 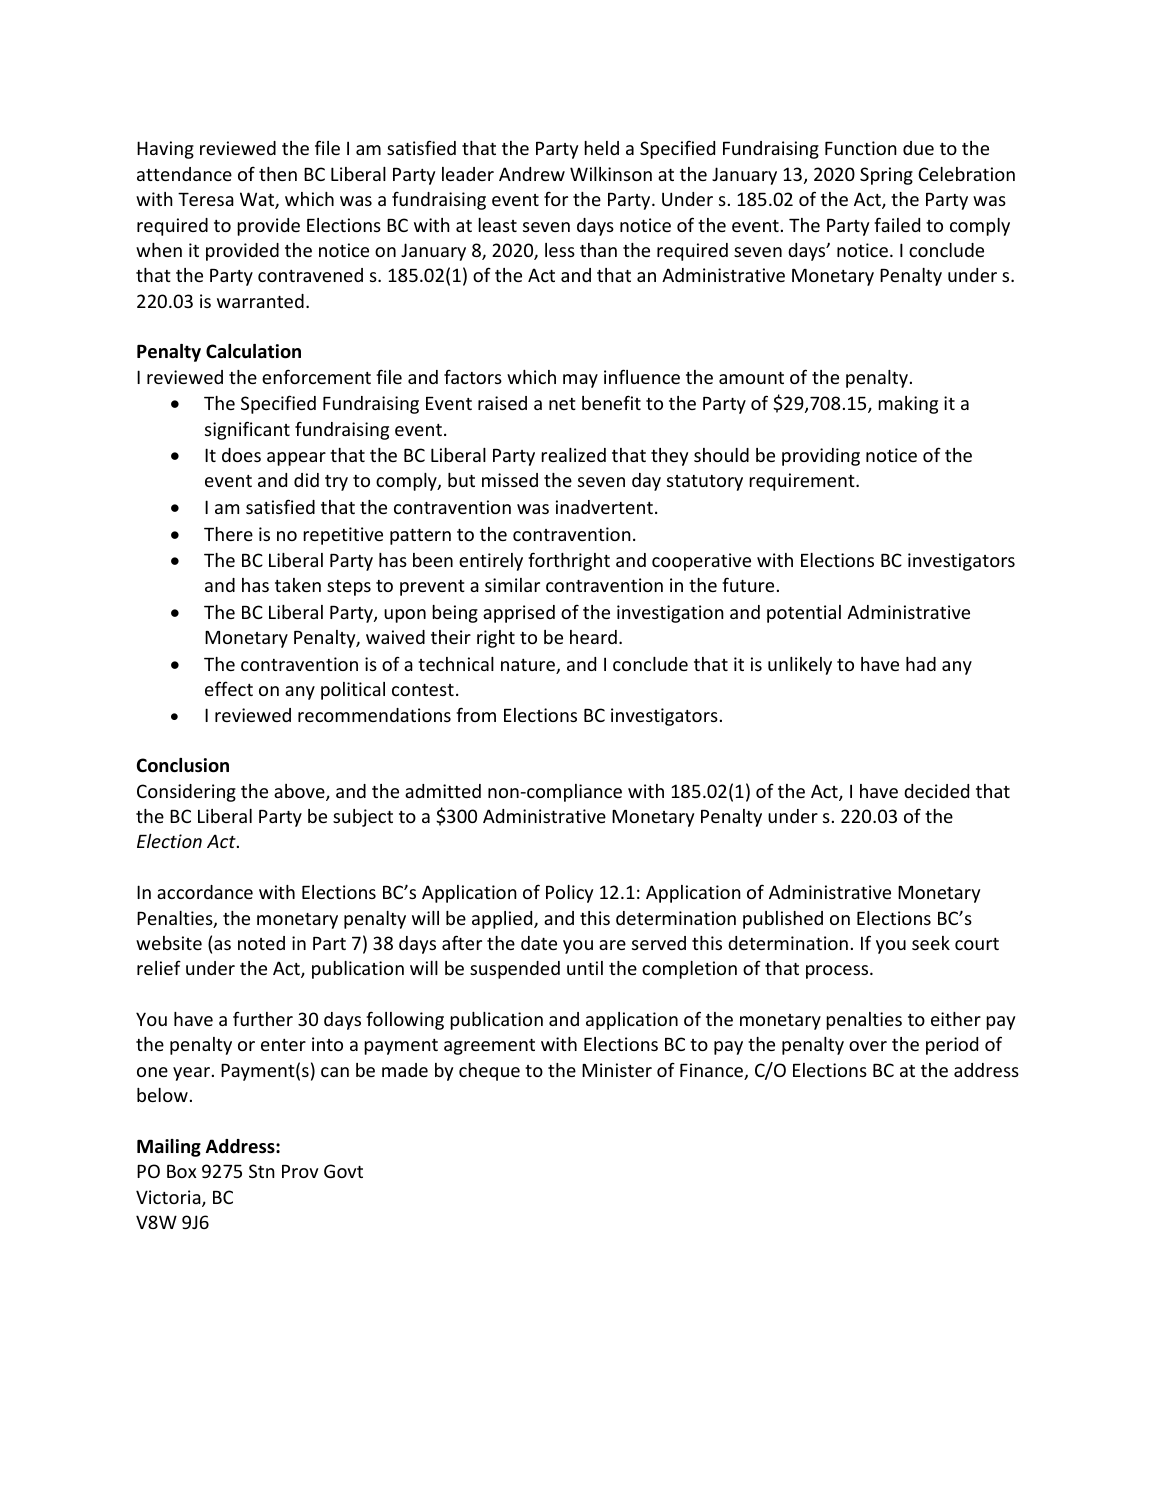 I want to click on decided, so click(x=936, y=791).
